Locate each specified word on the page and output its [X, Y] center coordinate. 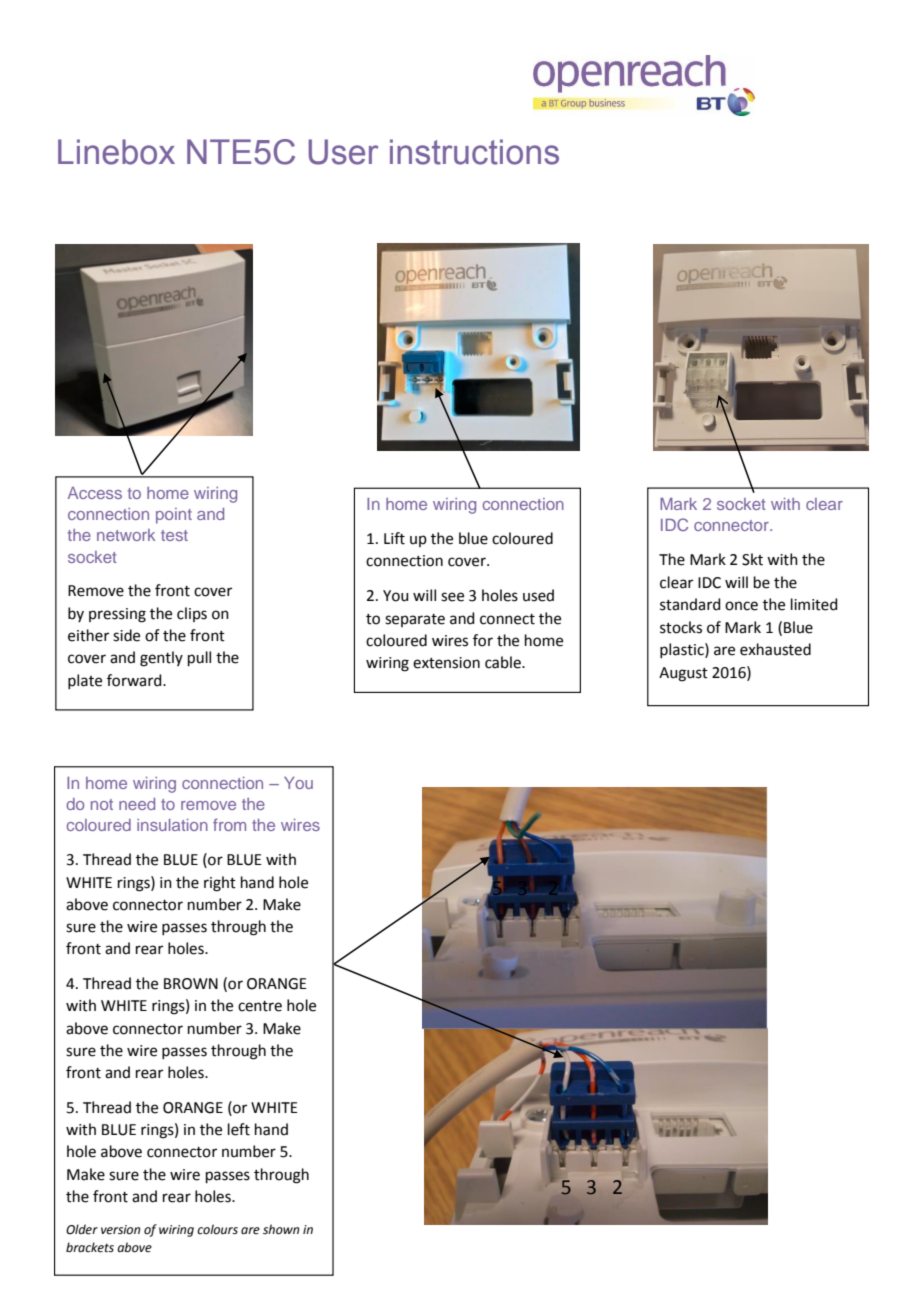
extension [446, 663]
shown [281, 1229]
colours [217, 1229]
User [343, 152]
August [683, 674]
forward [135, 680]
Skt [752, 559]
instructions [474, 152]
